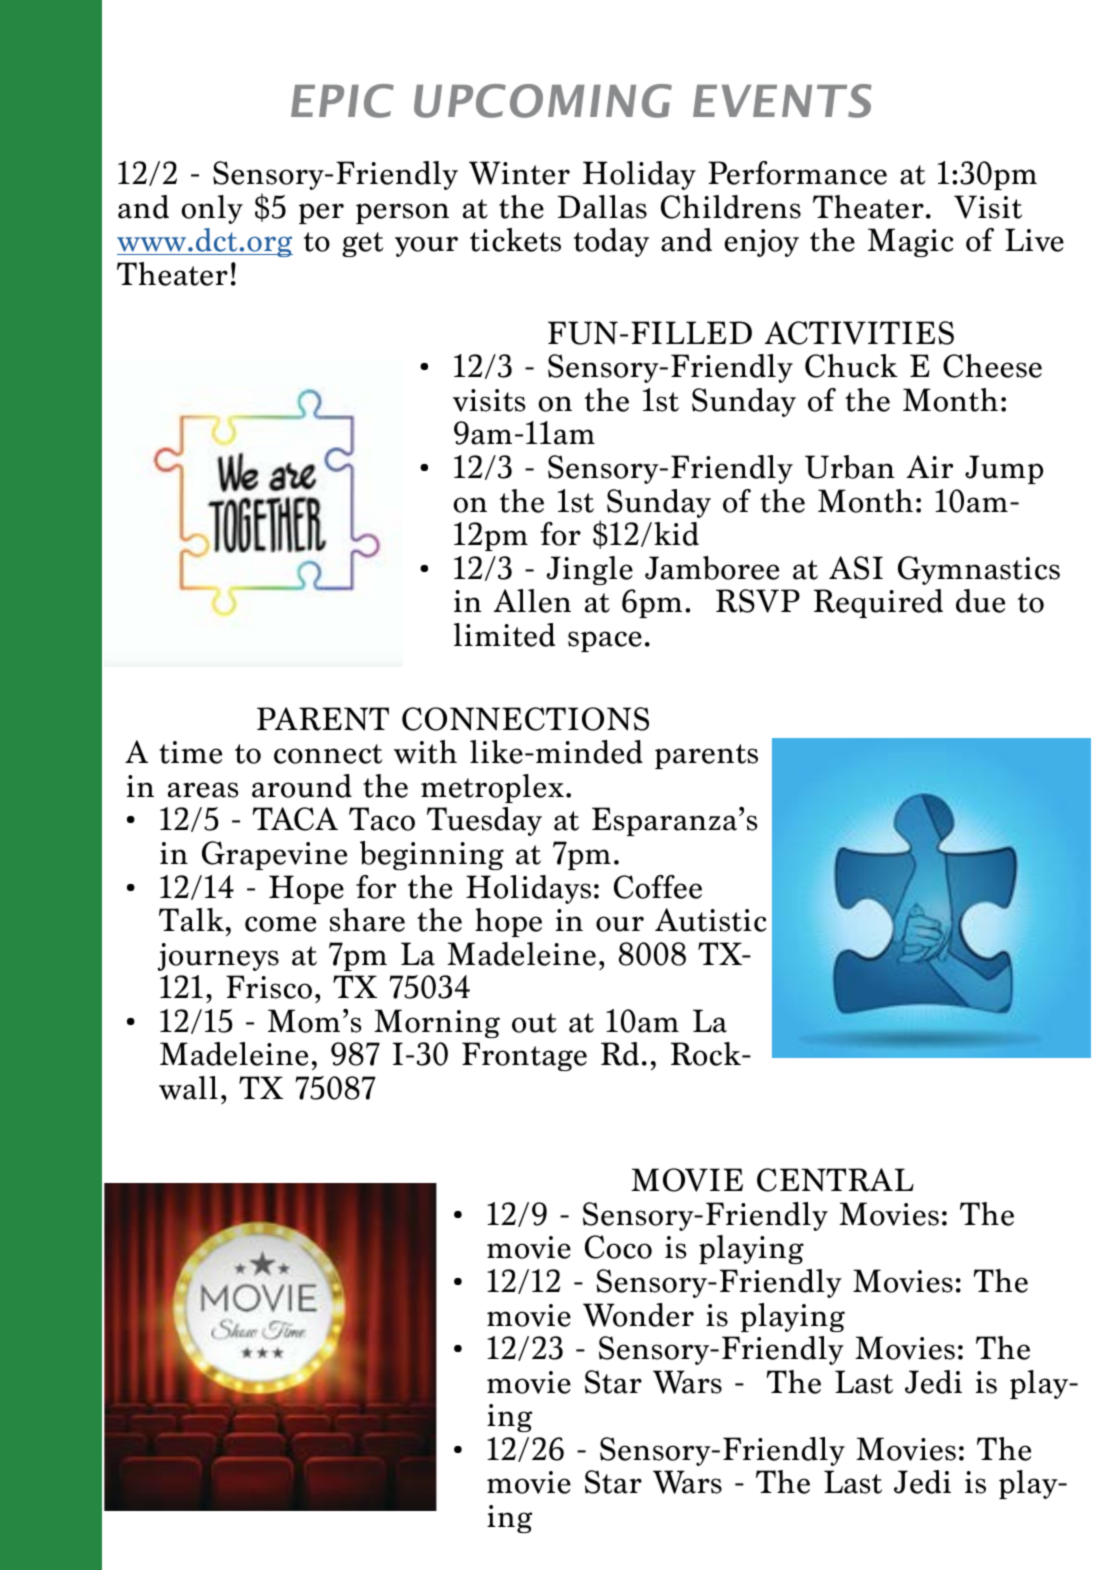 This document has height=1570, width=1110. What do you see at coordinates (835, 1180) in the document?
I see `CENTRAL` at bounding box center [835, 1180].
